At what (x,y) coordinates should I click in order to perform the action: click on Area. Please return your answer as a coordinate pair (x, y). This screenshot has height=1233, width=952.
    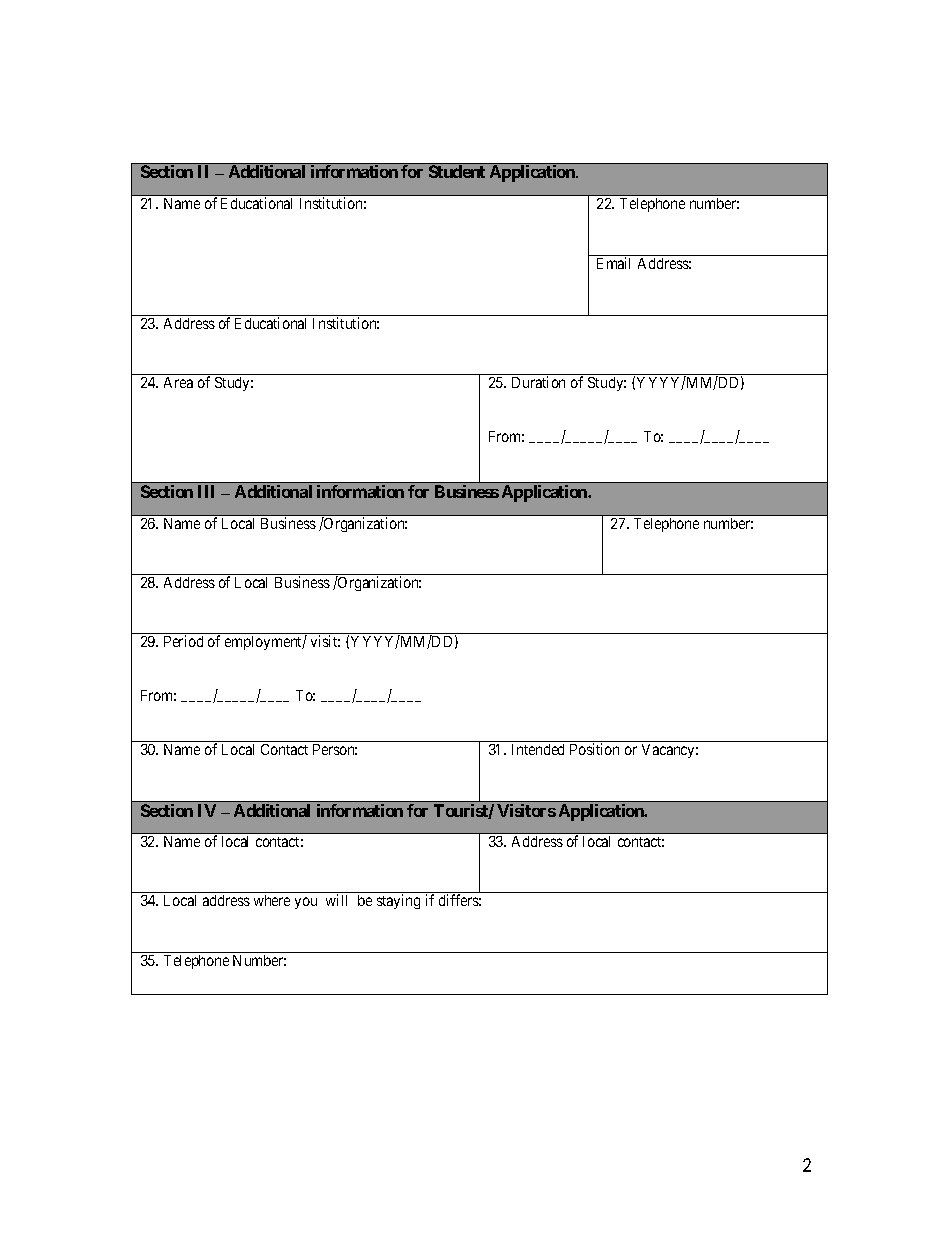
    Looking at the image, I should click on (178, 382).
